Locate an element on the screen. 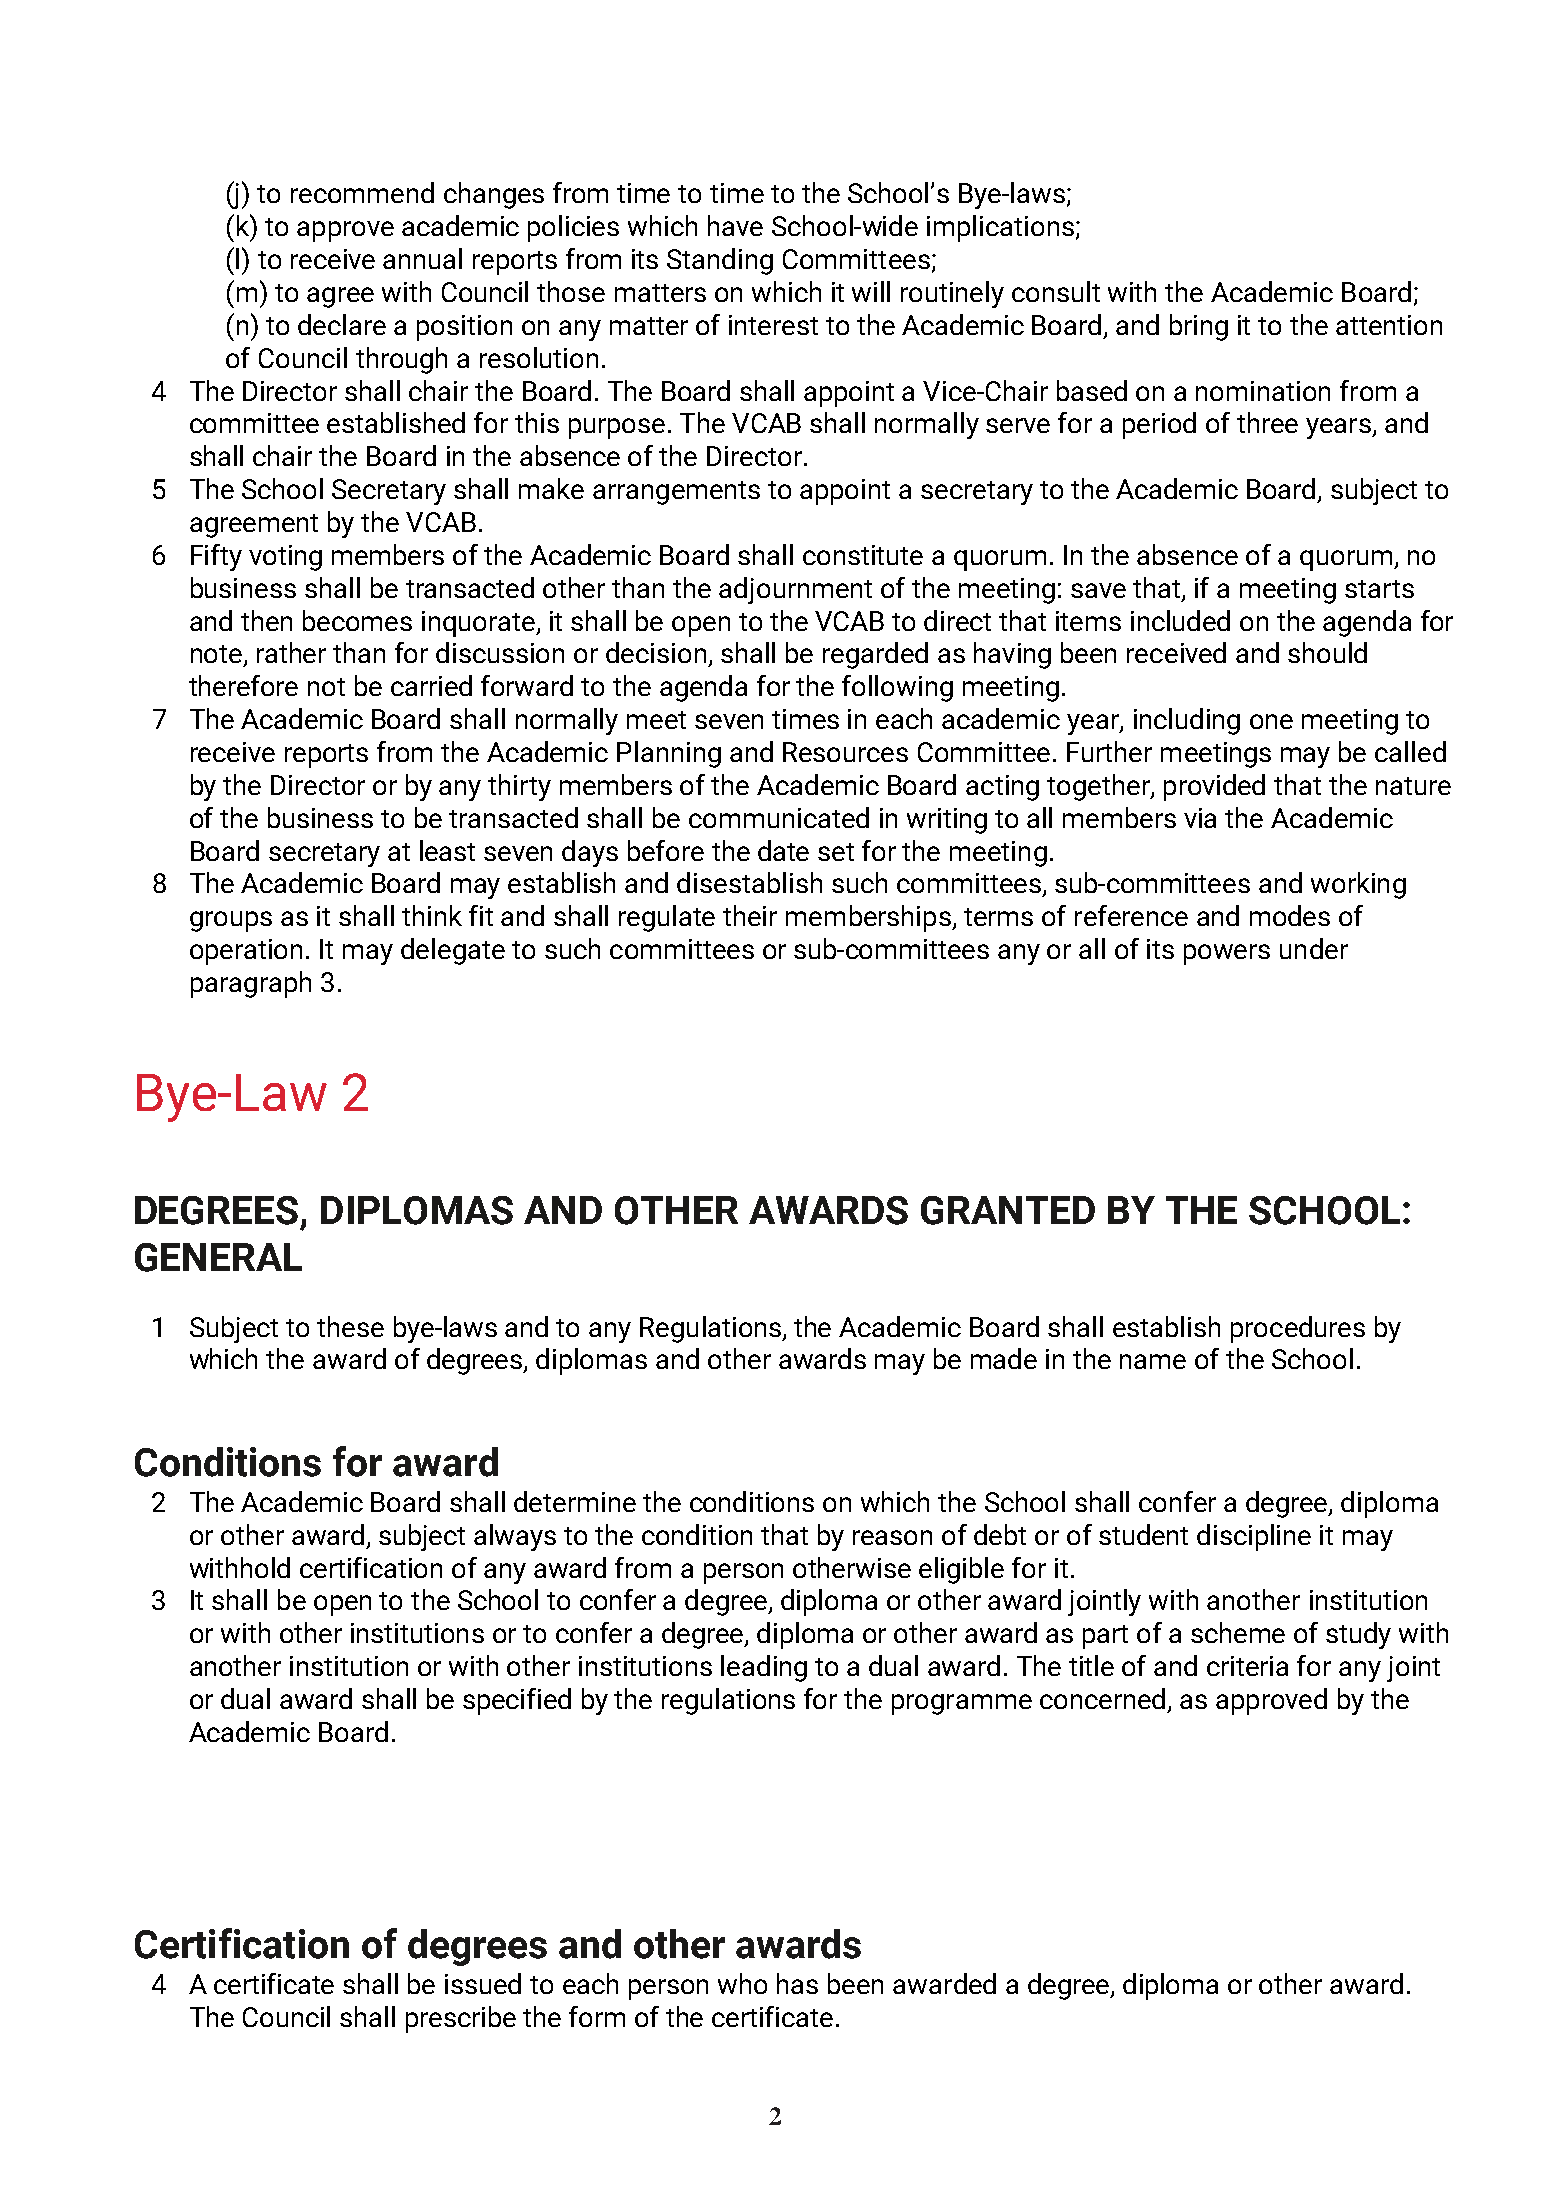 Image resolution: width=1553 pixels, height=2196 pixels. paragraph is located at coordinates (251, 984).
